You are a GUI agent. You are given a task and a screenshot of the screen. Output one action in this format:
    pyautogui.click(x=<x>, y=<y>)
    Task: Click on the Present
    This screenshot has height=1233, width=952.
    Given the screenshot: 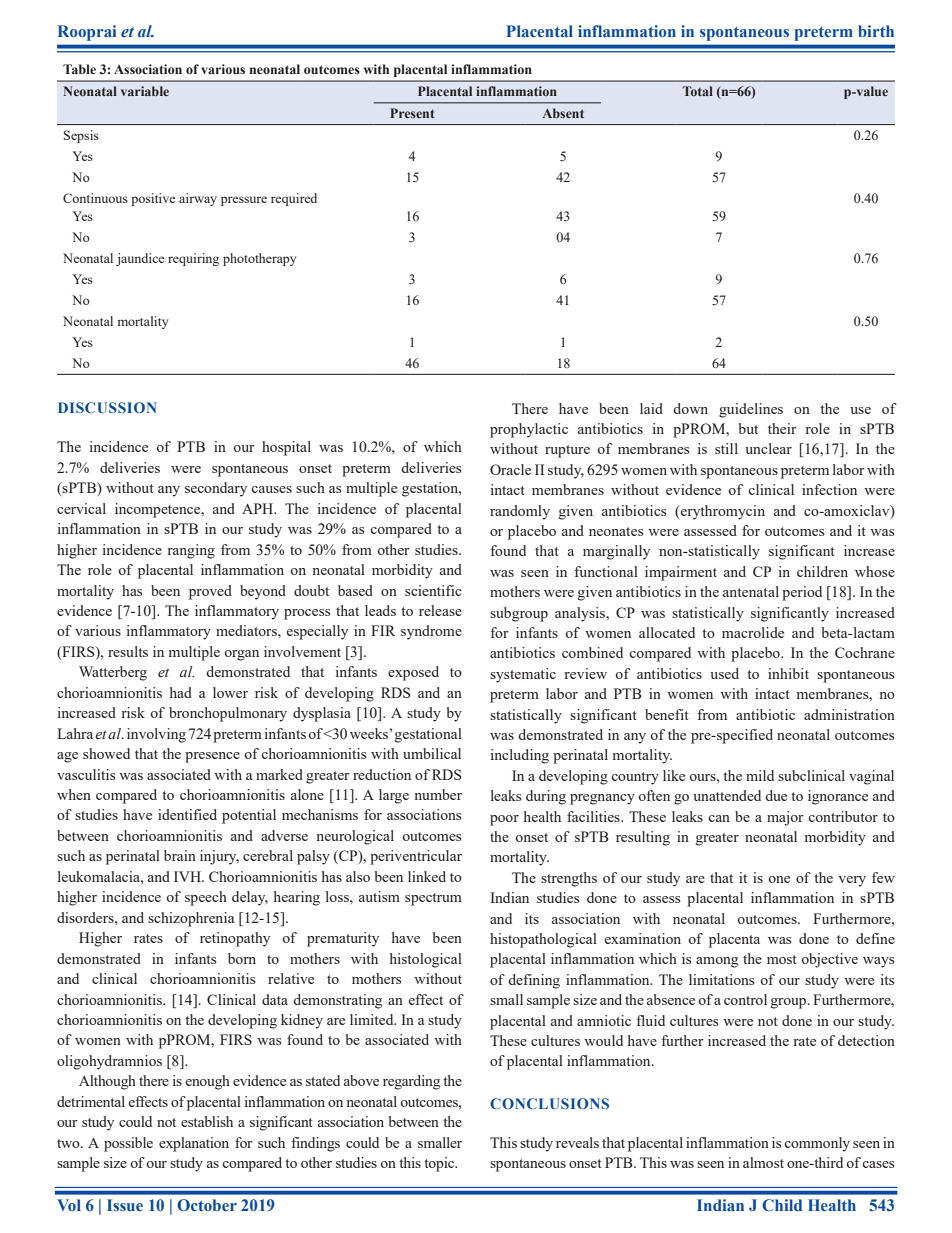 What is the action you would take?
    pyautogui.click(x=412, y=113)
